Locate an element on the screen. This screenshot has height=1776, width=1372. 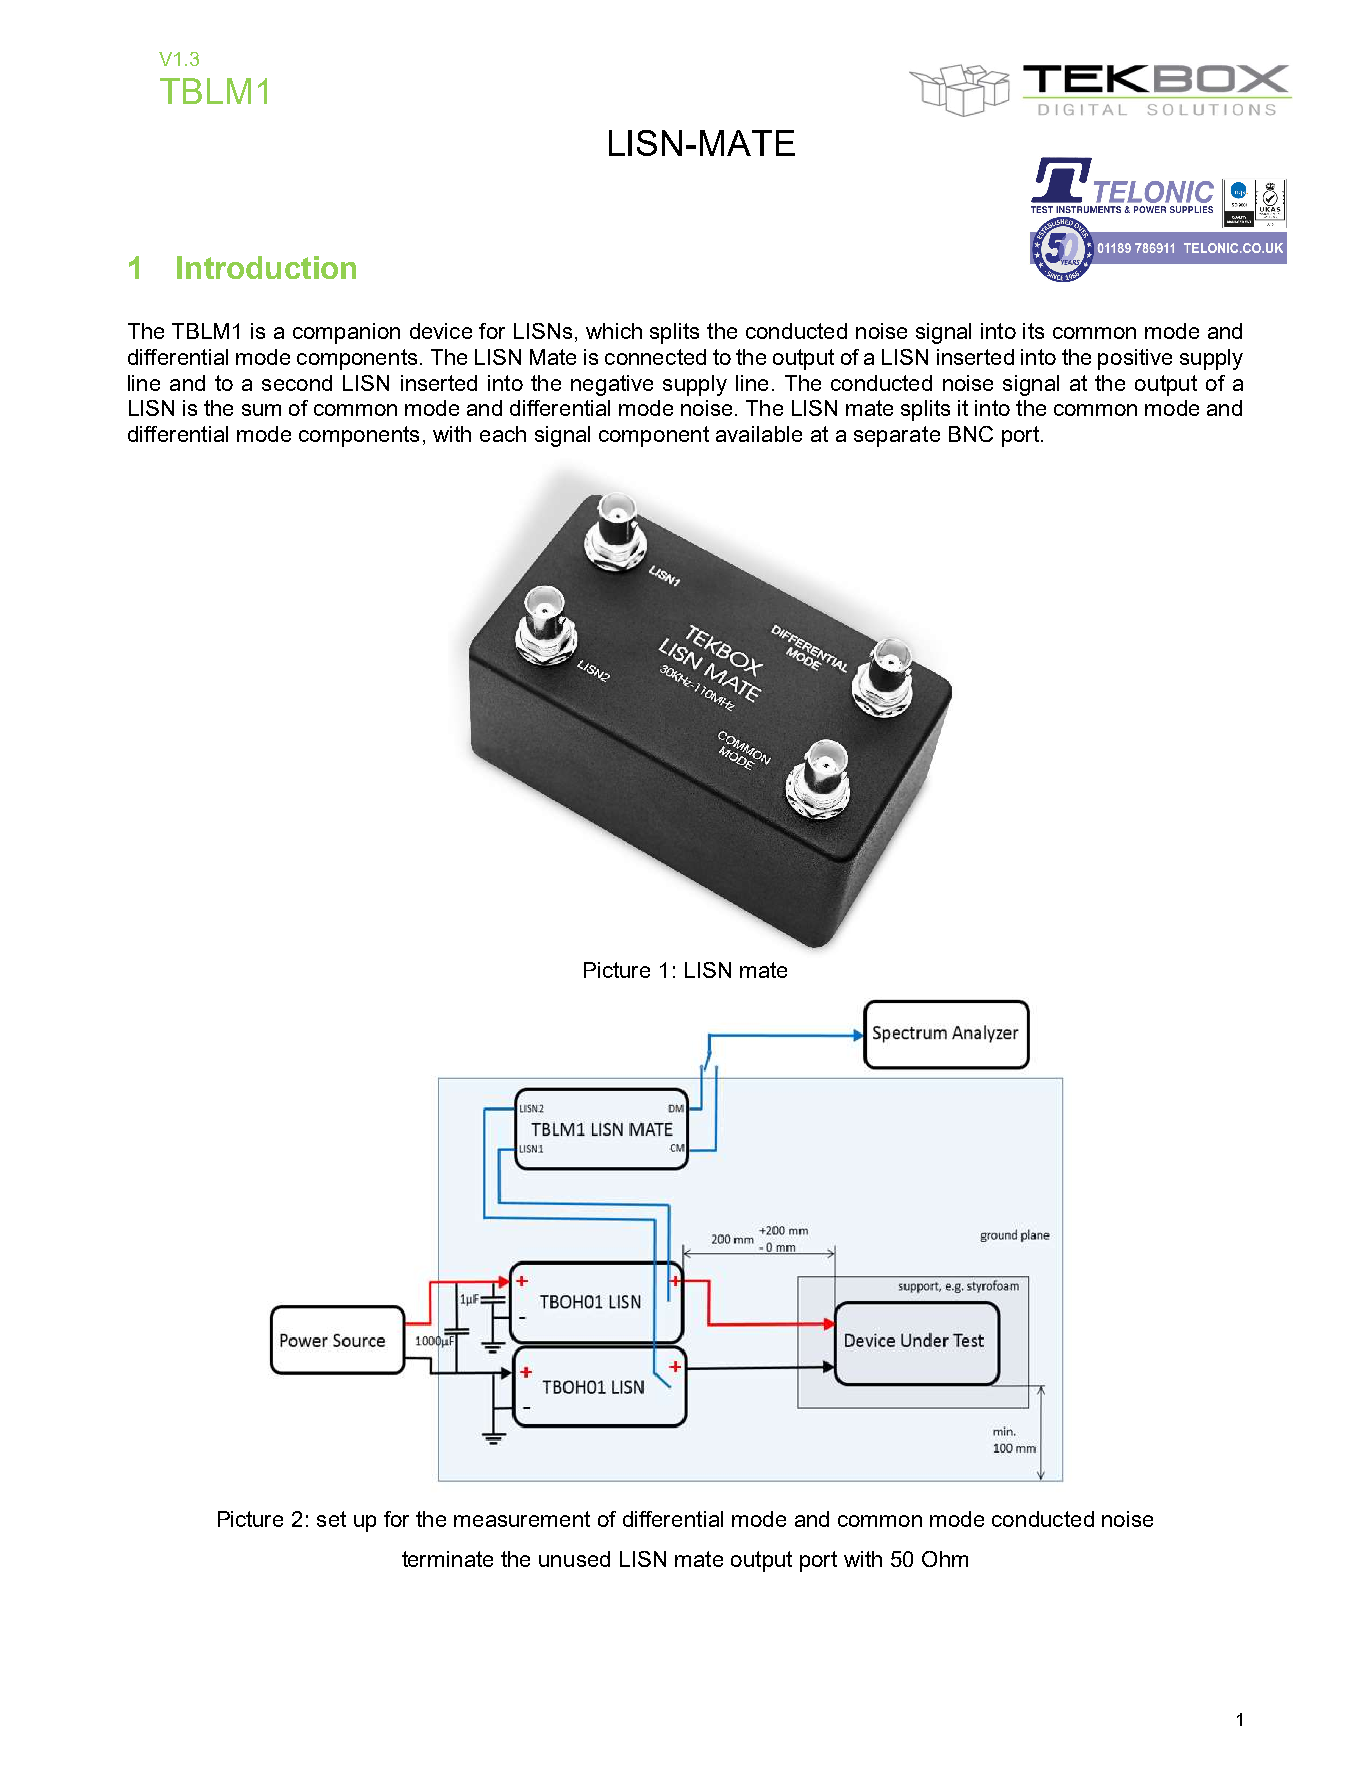
connected is located at coordinates (655, 357).
